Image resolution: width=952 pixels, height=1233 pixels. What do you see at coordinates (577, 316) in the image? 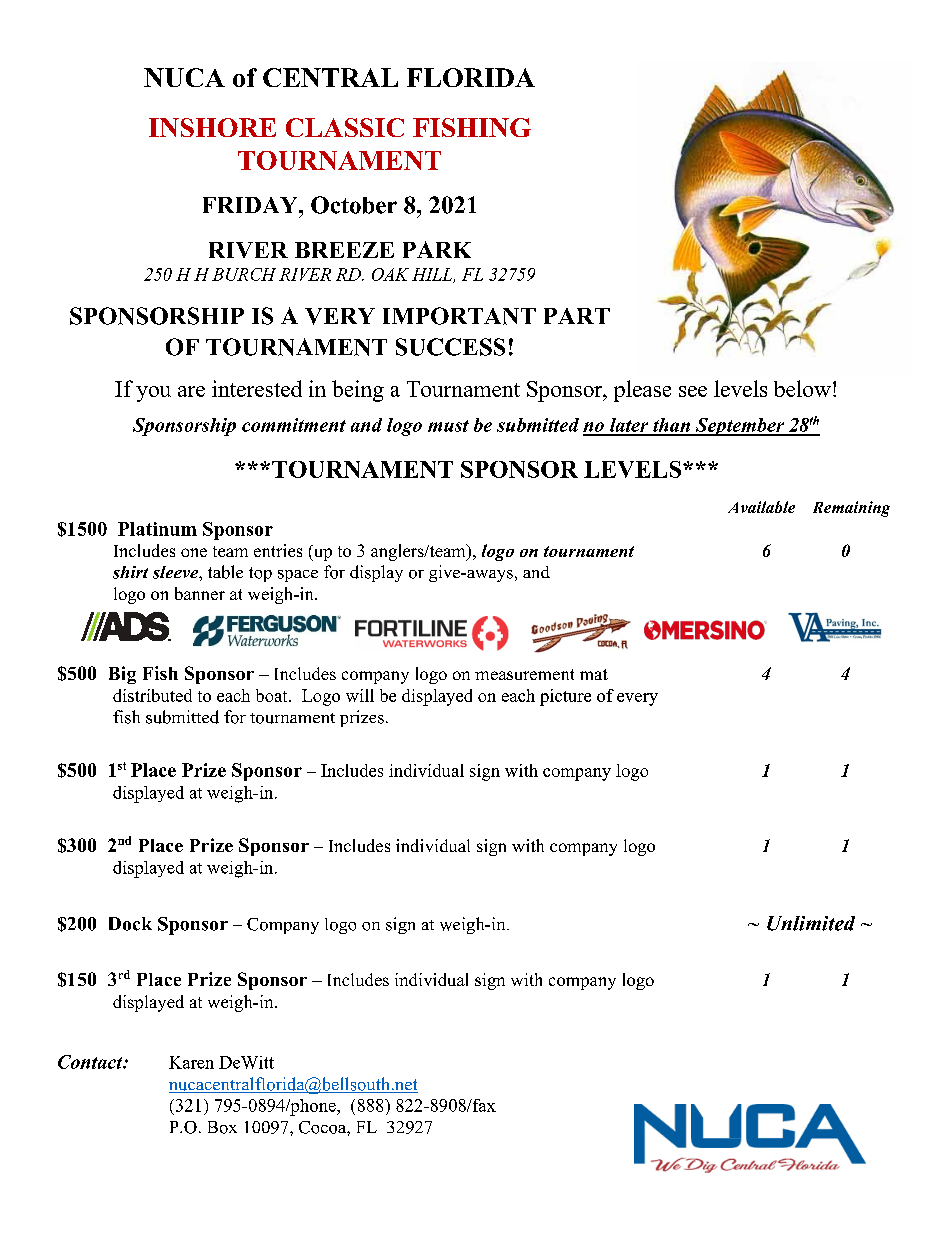
I see `PART` at bounding box center [577, 316].
